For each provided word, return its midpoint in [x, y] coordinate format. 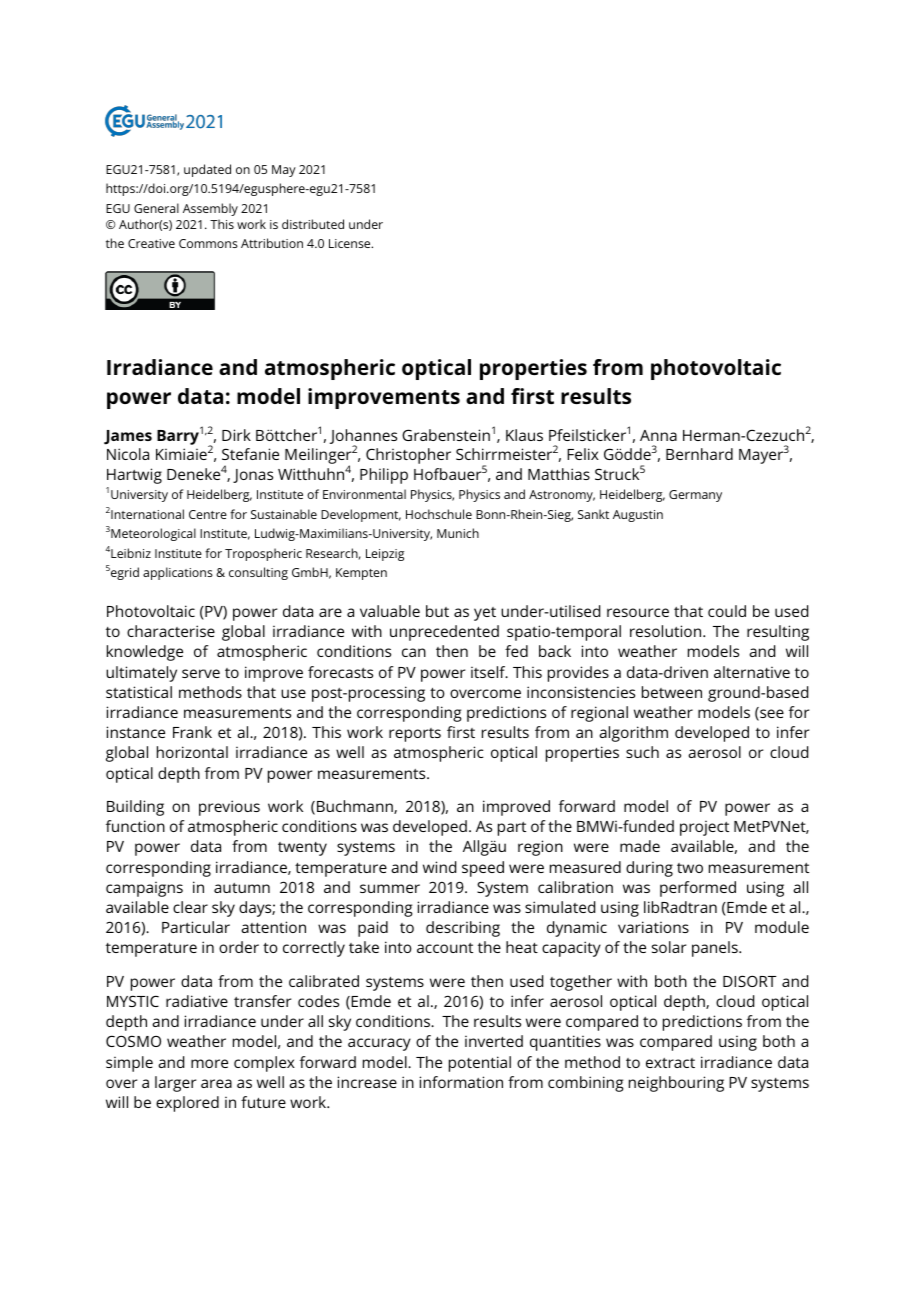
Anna [658, 435]
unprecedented [444, 633]
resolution [667, 631]
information [461, 1082]
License [351, 243]
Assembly [210, 209]
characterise [171, 631]
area [216, 1083]
